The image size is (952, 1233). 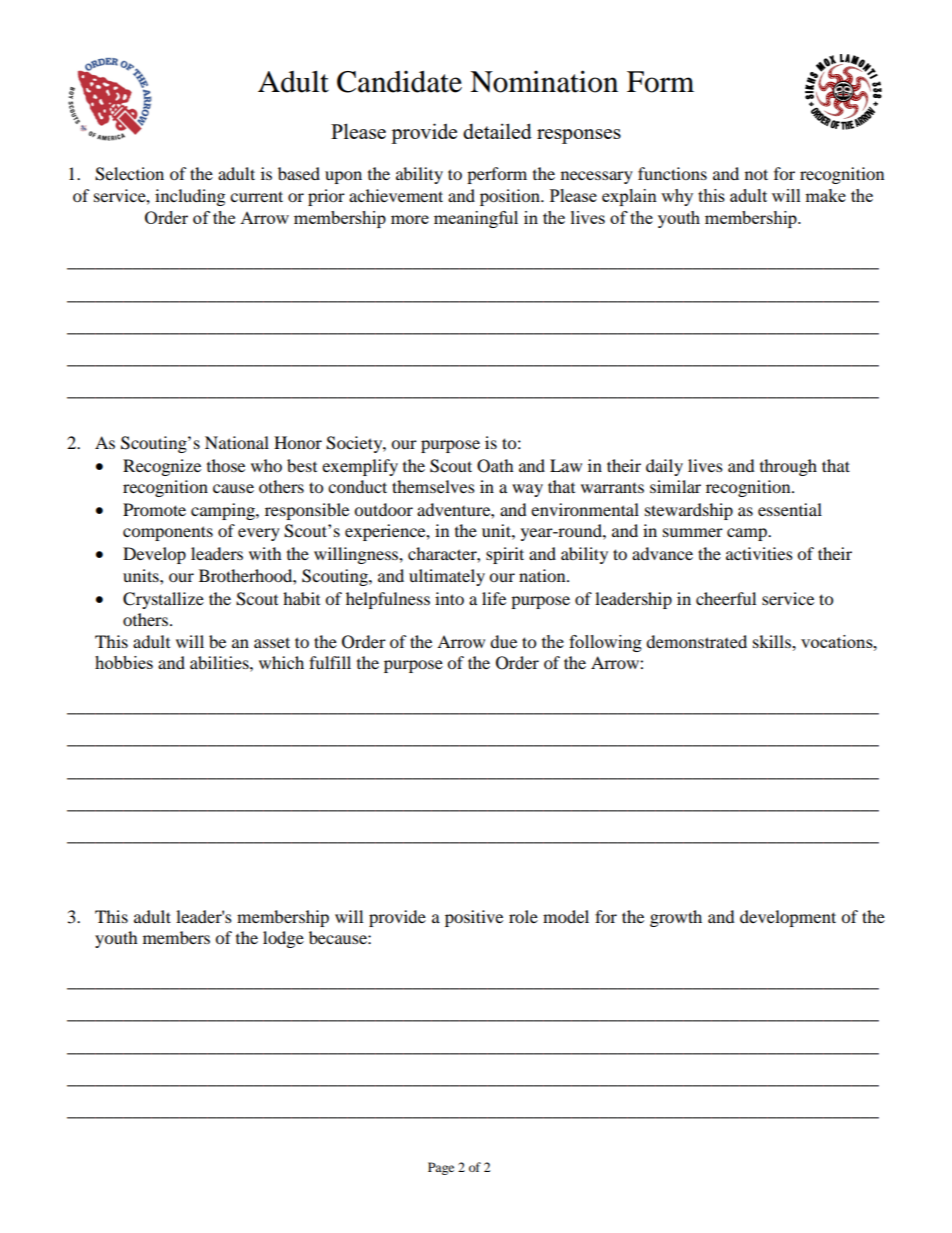 What do you see at coordinates (283, 939) in the screenshot?
I see `lodge` at bounding box center [283, 939].
